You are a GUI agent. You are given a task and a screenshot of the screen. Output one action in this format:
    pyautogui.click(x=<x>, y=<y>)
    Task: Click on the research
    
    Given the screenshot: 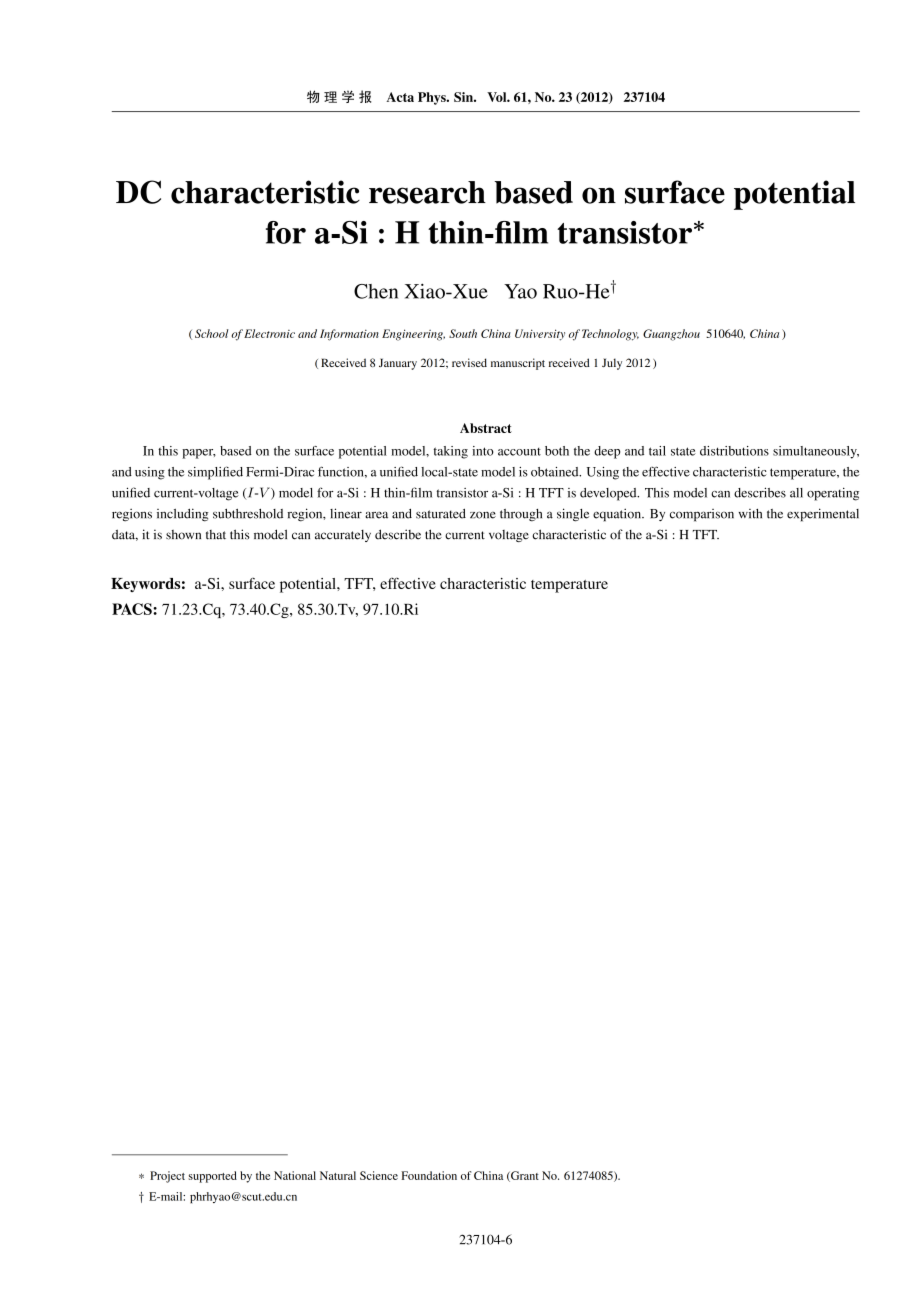 What is the action you would take?
    pyautogui.click(x=427, y=192)
